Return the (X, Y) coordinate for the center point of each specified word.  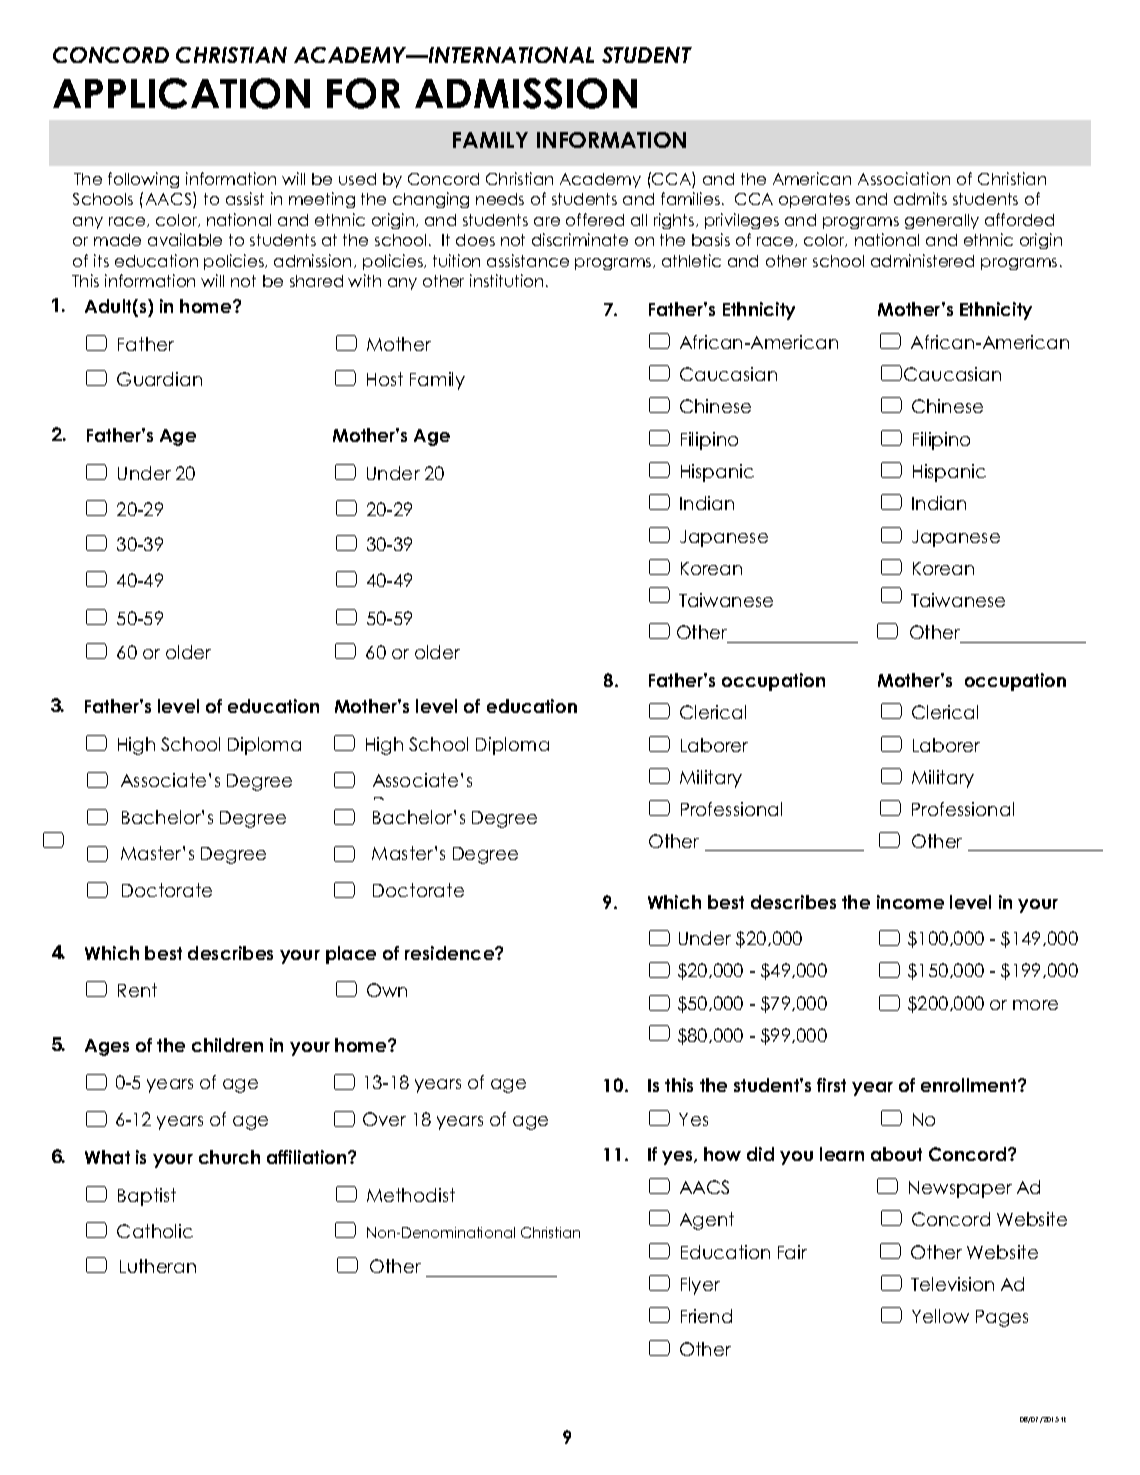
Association (904, 178)
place (351, 955)
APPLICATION (181, 93)
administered (922, 260)
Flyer (700, 1286)
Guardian (159, 379)
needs (500, 199)
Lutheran (158, 1266)
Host (385, 379)
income (910, 902)
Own (387, 990)
